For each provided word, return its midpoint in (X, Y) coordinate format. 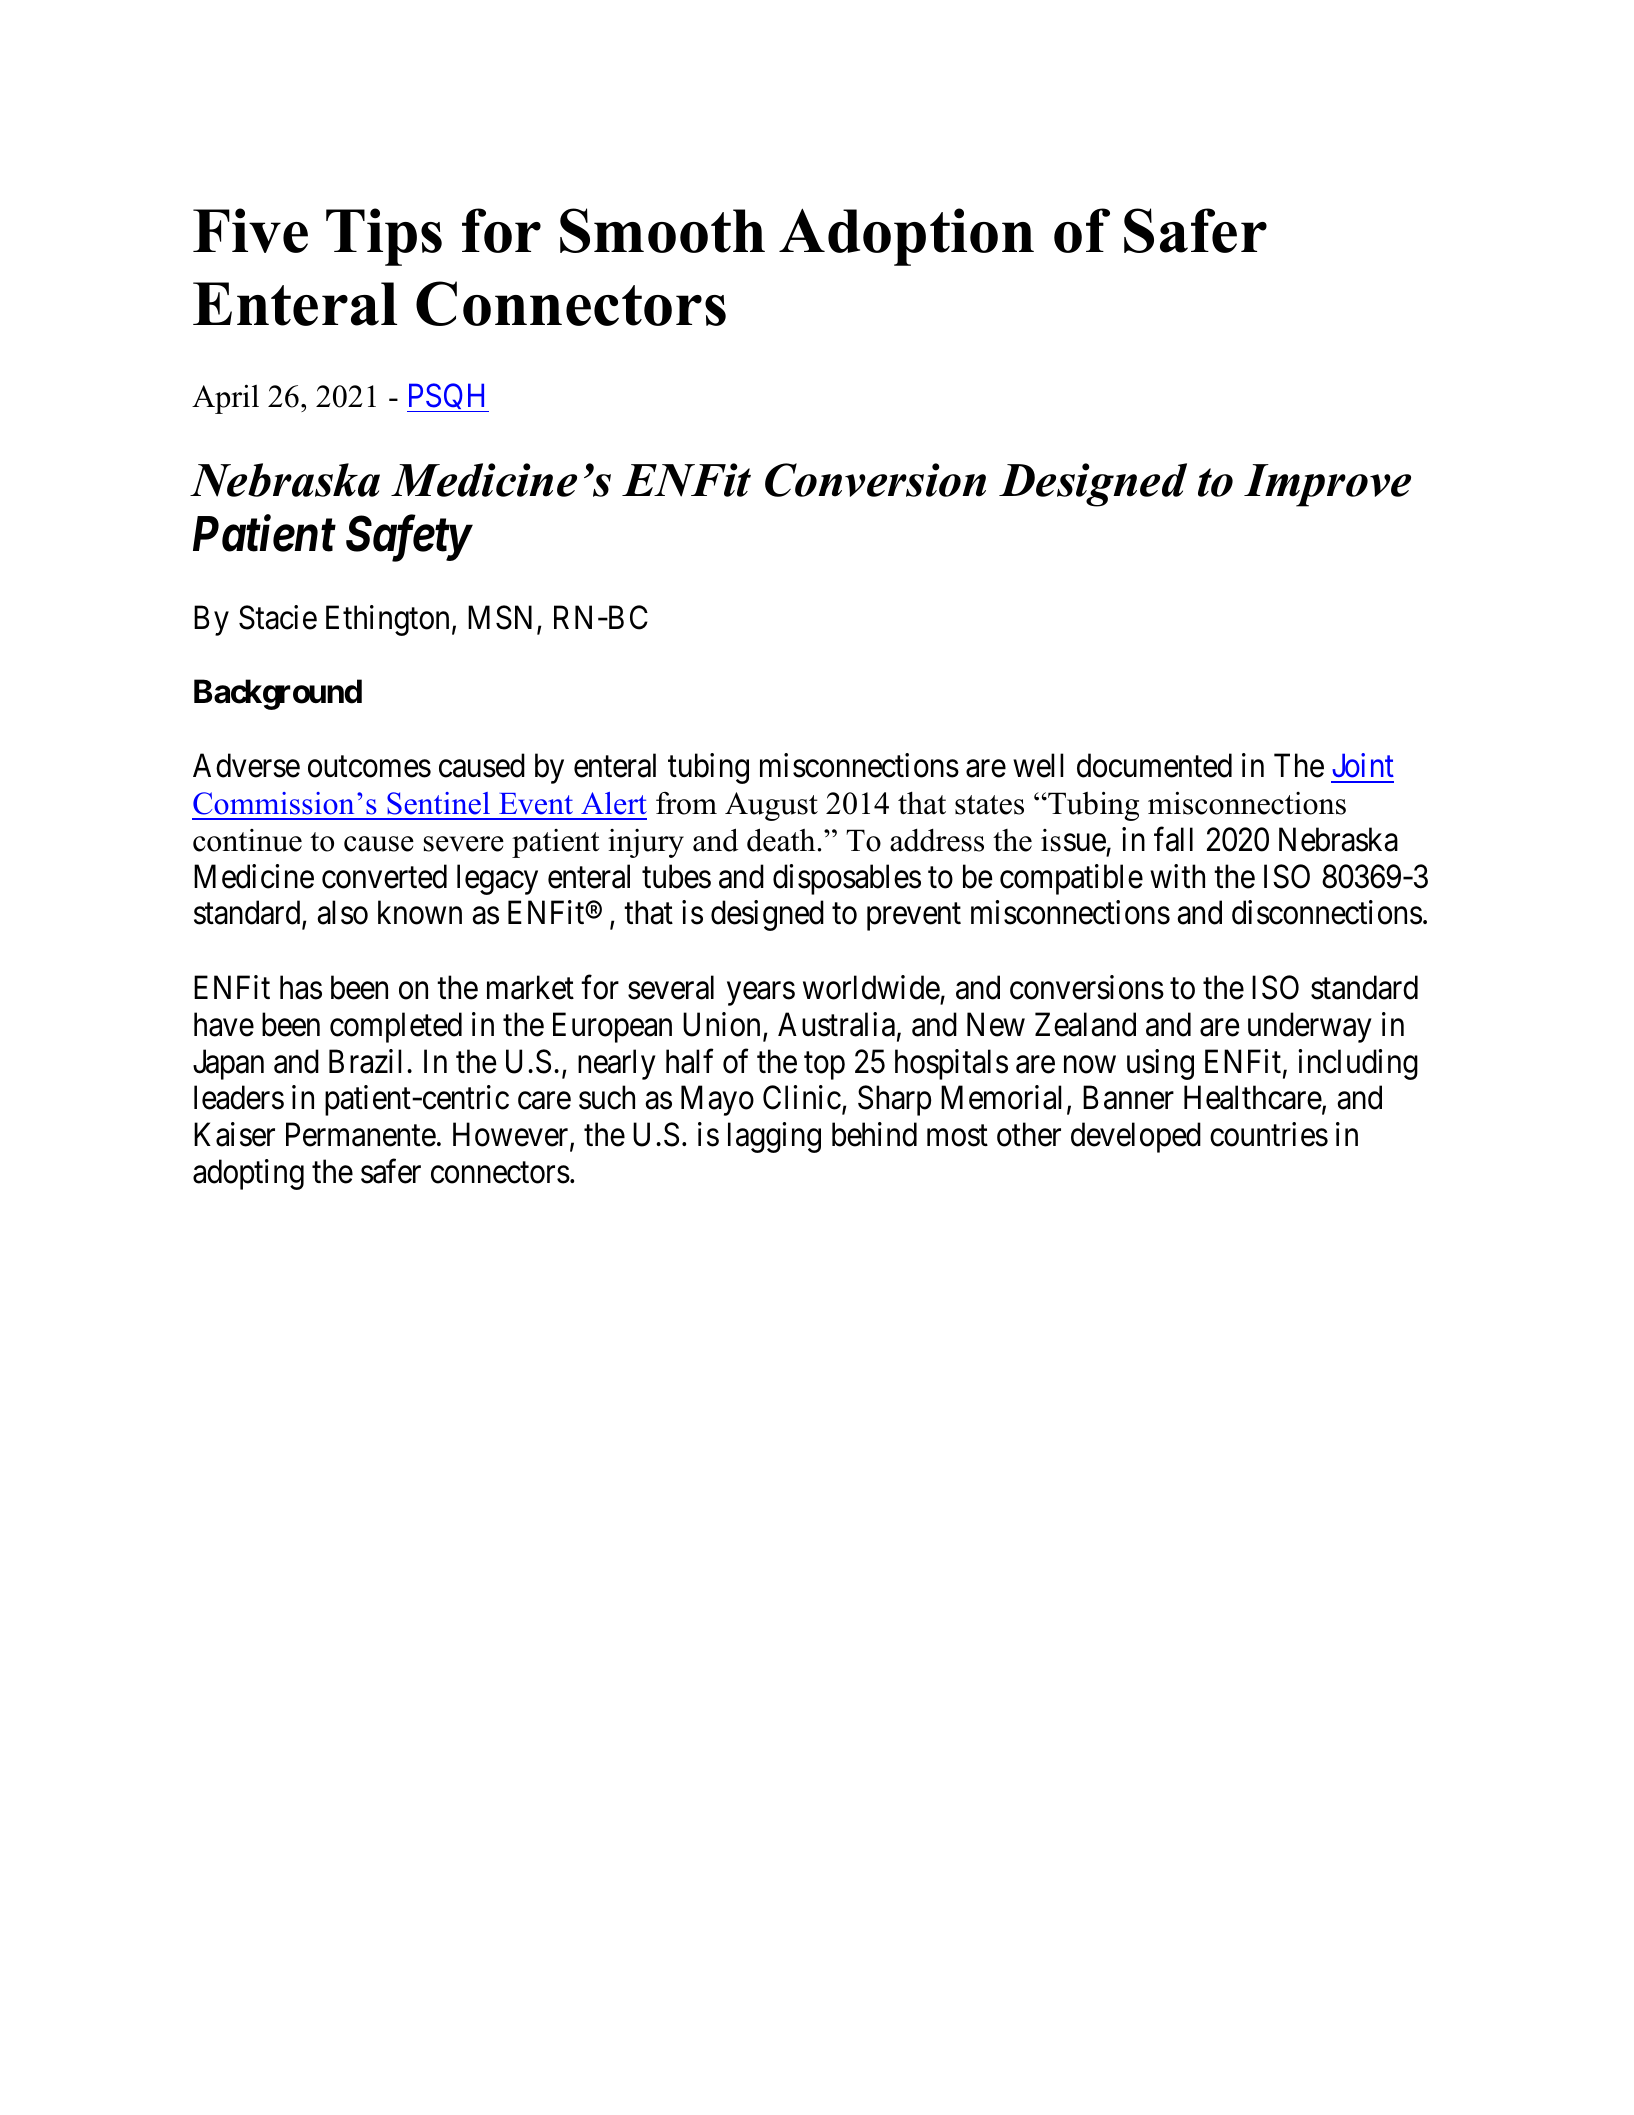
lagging (774, 1137)
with (1177, 876)
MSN (503, 618)
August (771, 806)
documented (1154, 765)
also (342, 913)
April (225, 399)
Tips (384, 237)
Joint (1363, 765)
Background (278, 694)
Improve (1327, 485)
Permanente (361, 1135)
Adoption (906, 237)
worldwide (871, 987)
